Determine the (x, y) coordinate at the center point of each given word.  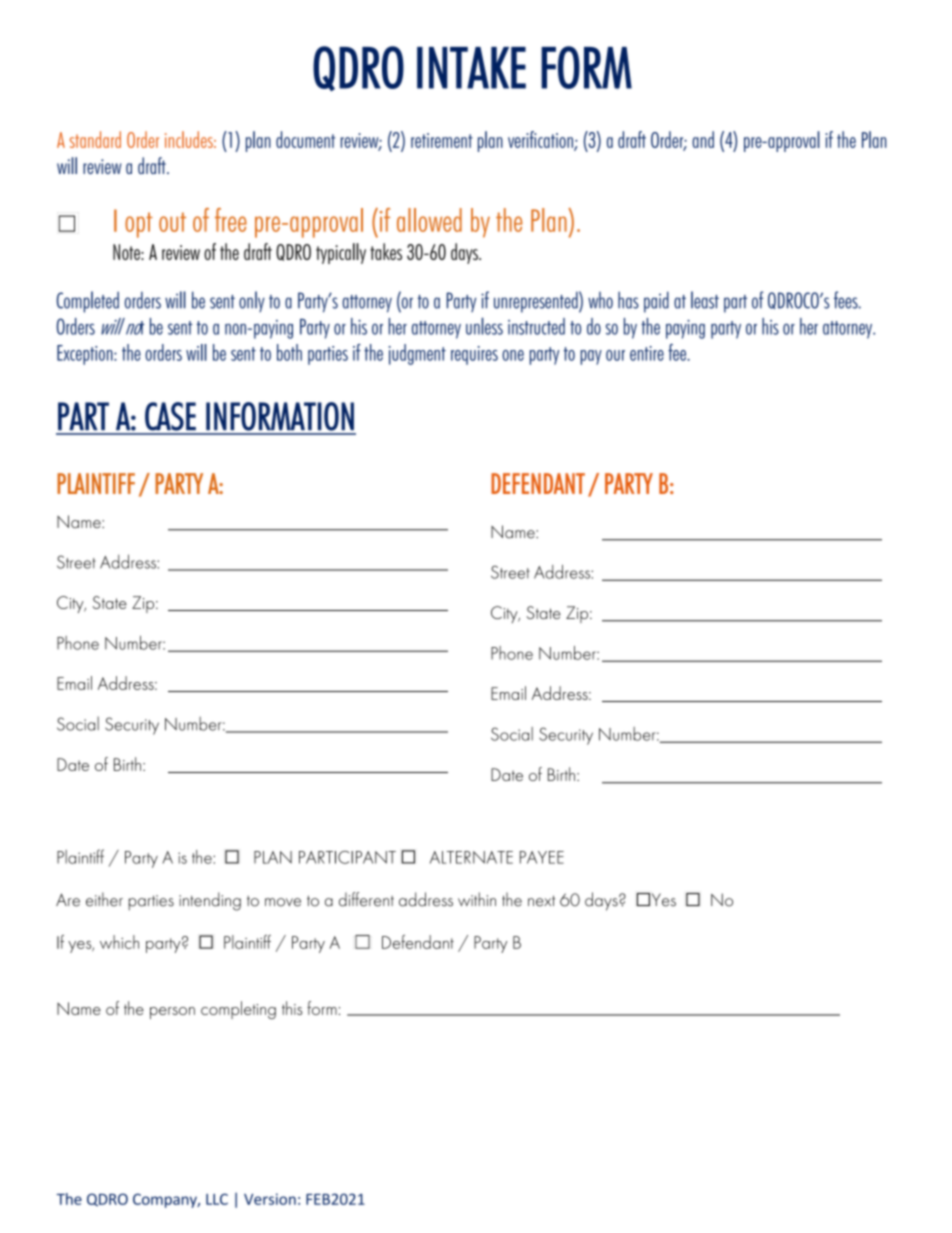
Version (270, 1199)
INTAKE (471, 68)
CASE (170, 416)
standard (95, 139)
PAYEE (542, 857)
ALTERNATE (471, 857)
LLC (217, 1199)
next (541, 901)
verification (541, 140)
